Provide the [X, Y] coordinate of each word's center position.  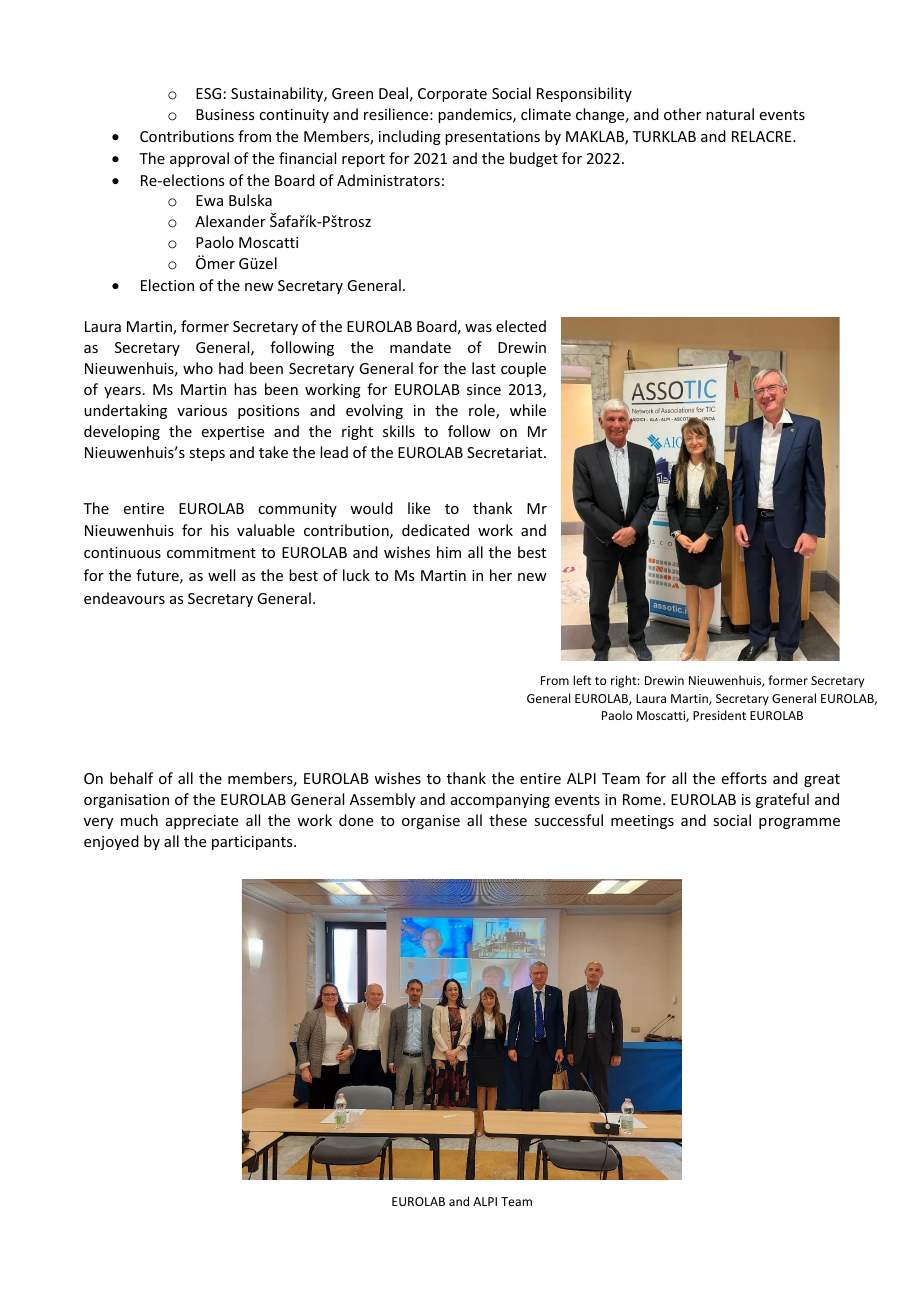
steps [207, 454]
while [528, 410]
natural [730, 114]
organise [431, 822]
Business [225, 114]
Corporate [452, 95]
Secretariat [506, 452]
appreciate [202, 822]
